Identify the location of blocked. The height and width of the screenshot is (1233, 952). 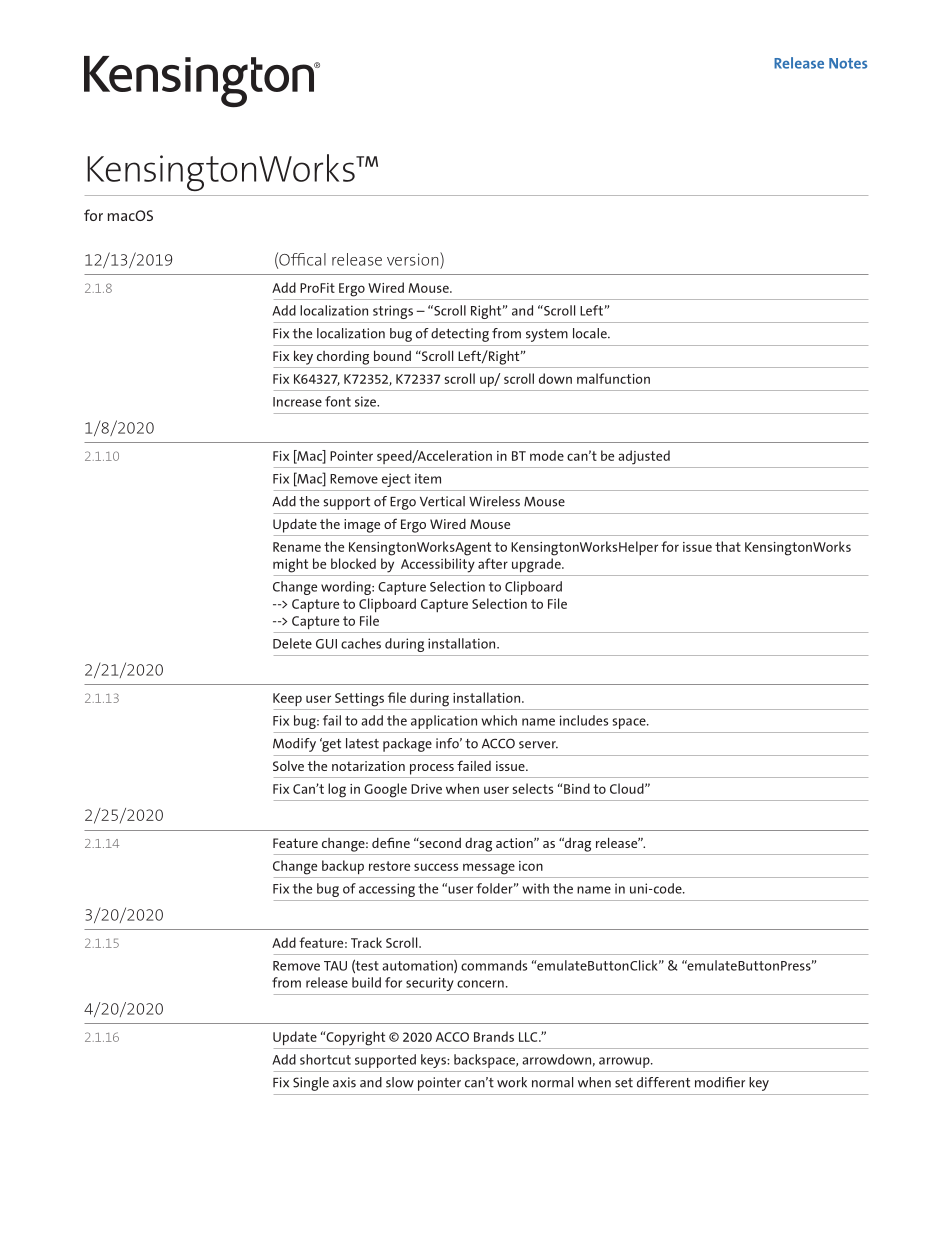
(353, 563).
